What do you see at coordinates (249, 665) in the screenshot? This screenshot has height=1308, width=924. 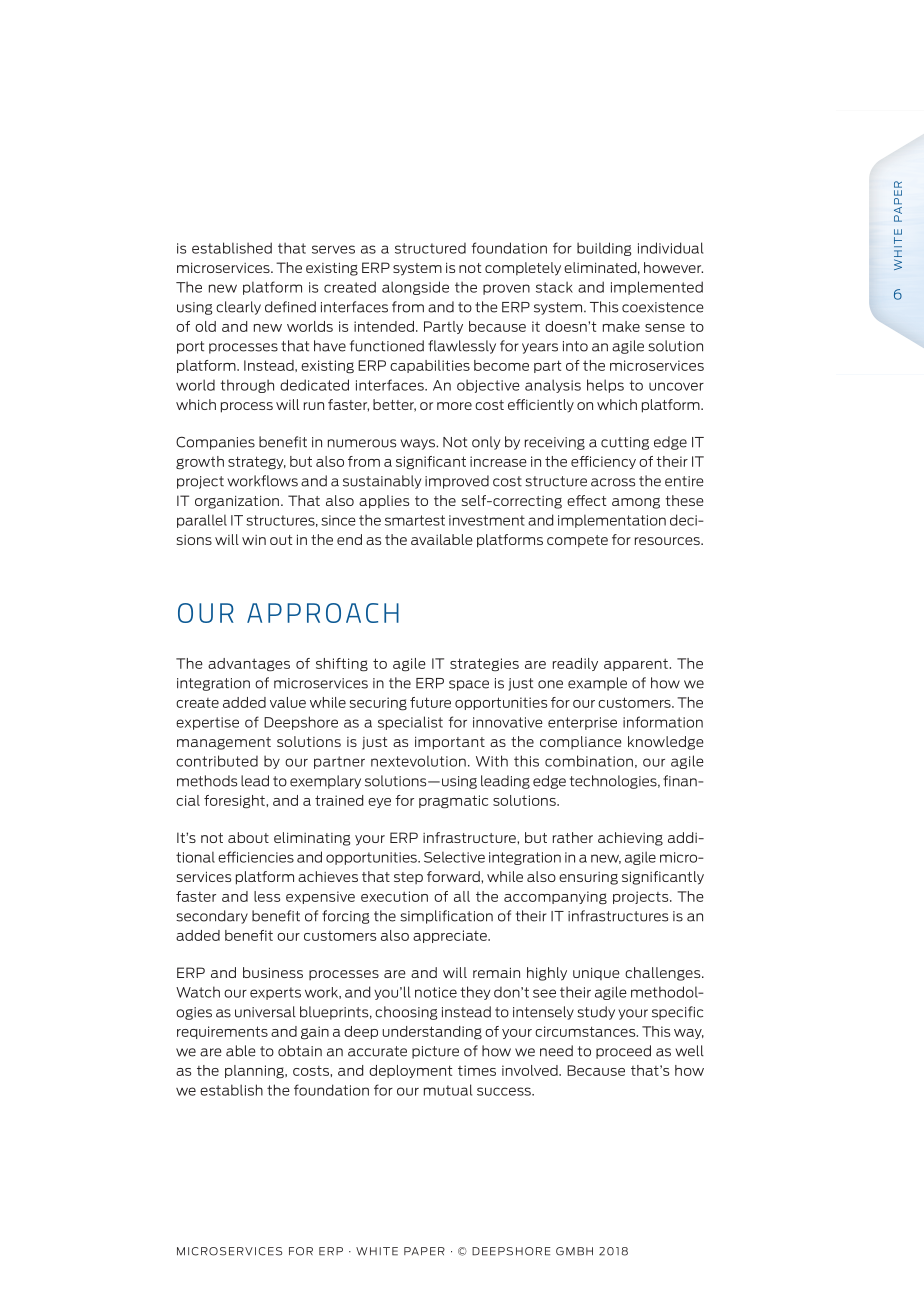 I see `advantages` at bounding box center [249, 665].
